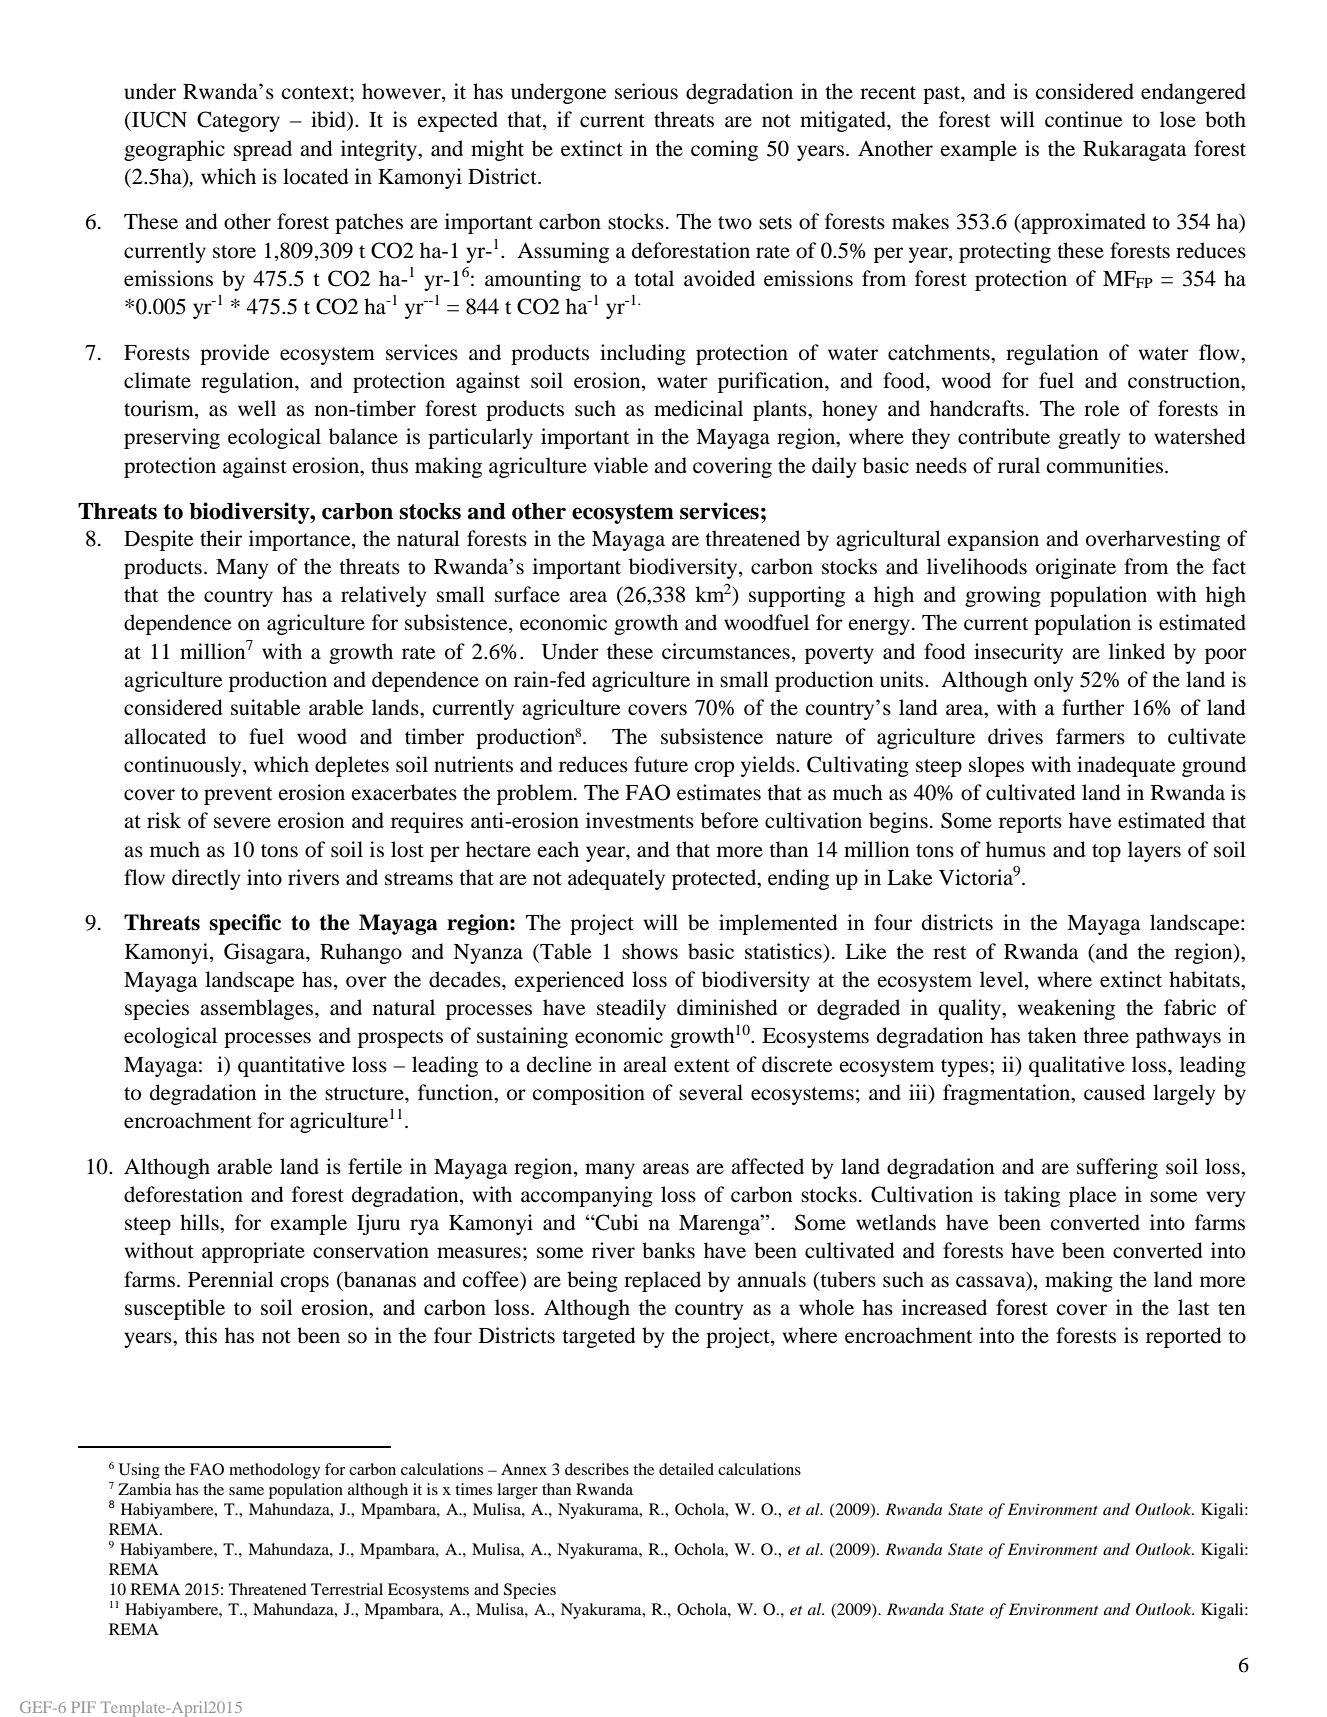 Image resolution: width=1327 pixels, height=1717 pixels. I want to click on prevent, so click(238, 796).
